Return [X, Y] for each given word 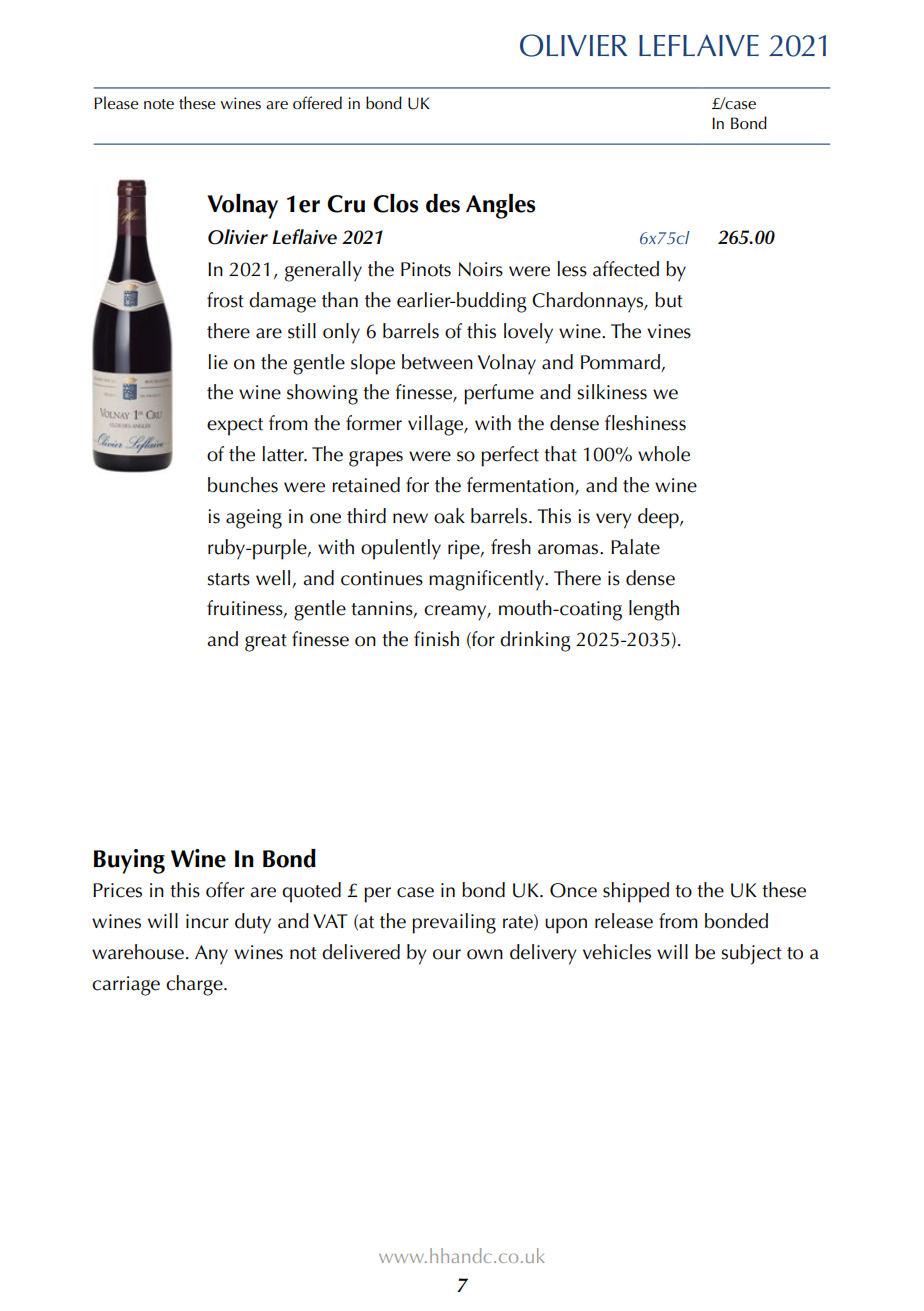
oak [449, 516]
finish [436, 639]
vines [669, 331]
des [443, 203]
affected [626, 269]
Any [211, 955]
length [654, 610]
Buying [129, 861]
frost [225, 300]
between [437, 362]
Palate [635, 547]
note [159, 104]
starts [228, 579]
